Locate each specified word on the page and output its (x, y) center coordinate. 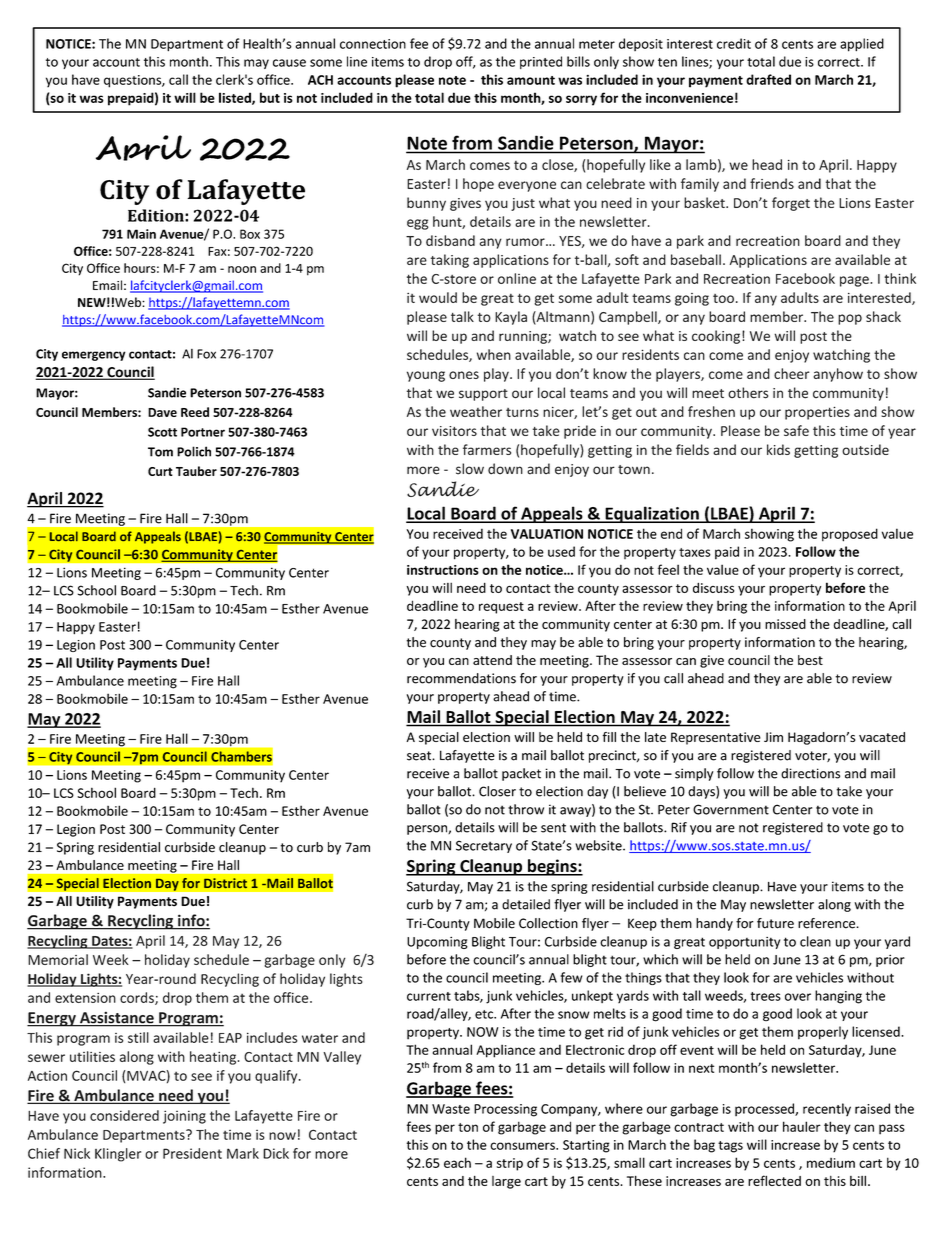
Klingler (118, 1155)
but (270, 97)
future (775, 923)
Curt (160, 471)
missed (785, 624)
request (501, 608)
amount (531, 80)
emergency (94, 356)
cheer (792, 373)
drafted (768, 79)
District (225, 883)
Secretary (484, 846)
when (494, 354)
